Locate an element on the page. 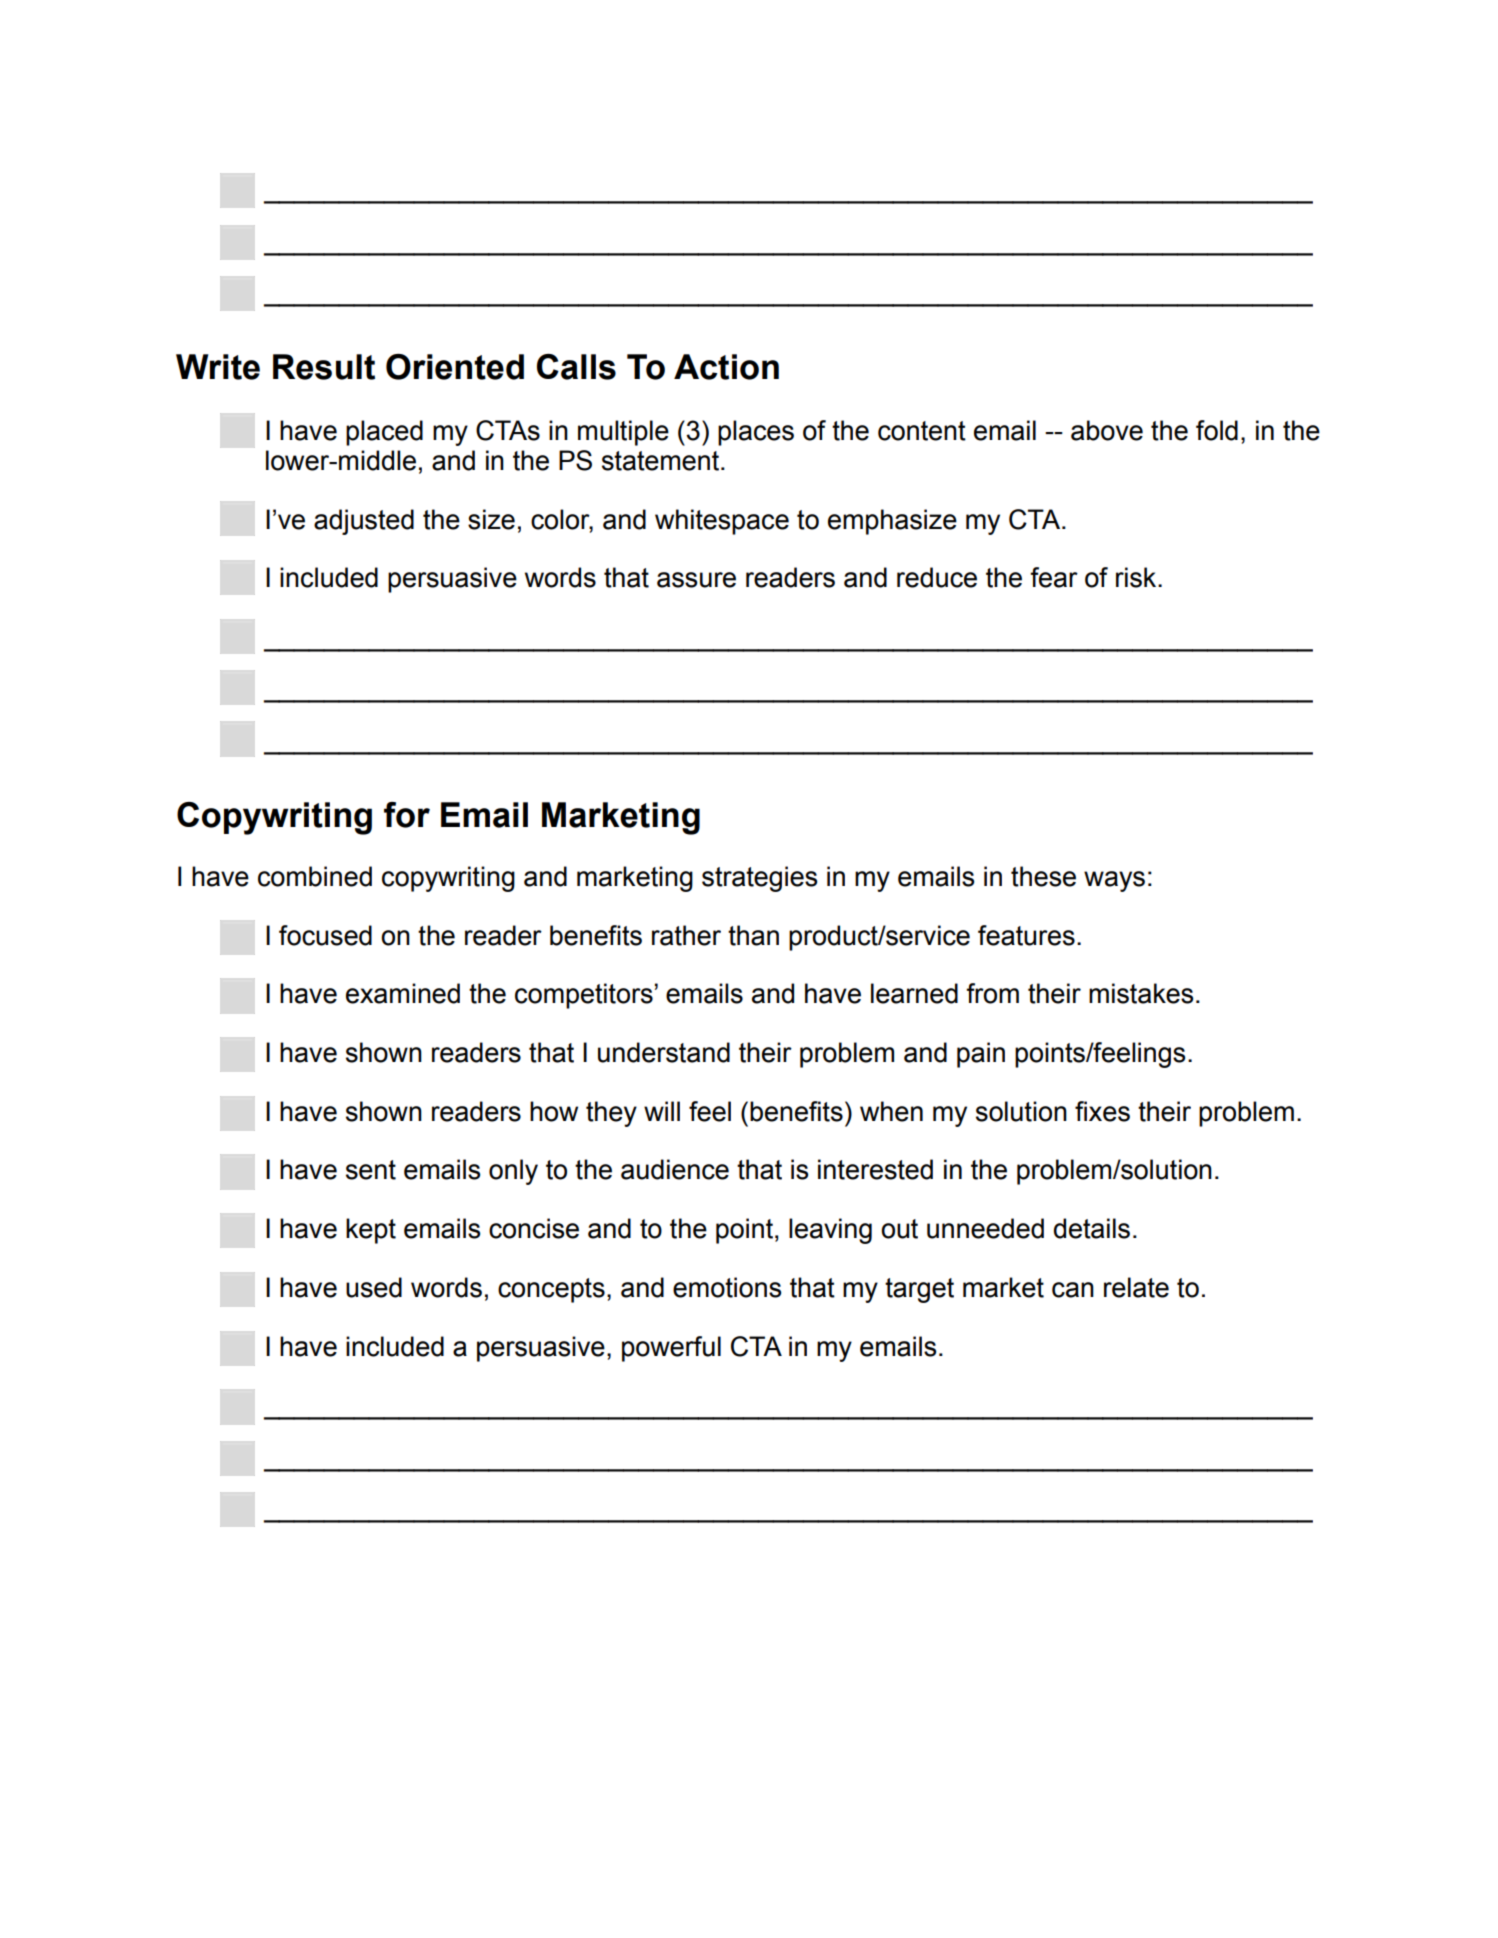 This document has width=1498, height=1938. combined is located at coordinates (315, 876).
